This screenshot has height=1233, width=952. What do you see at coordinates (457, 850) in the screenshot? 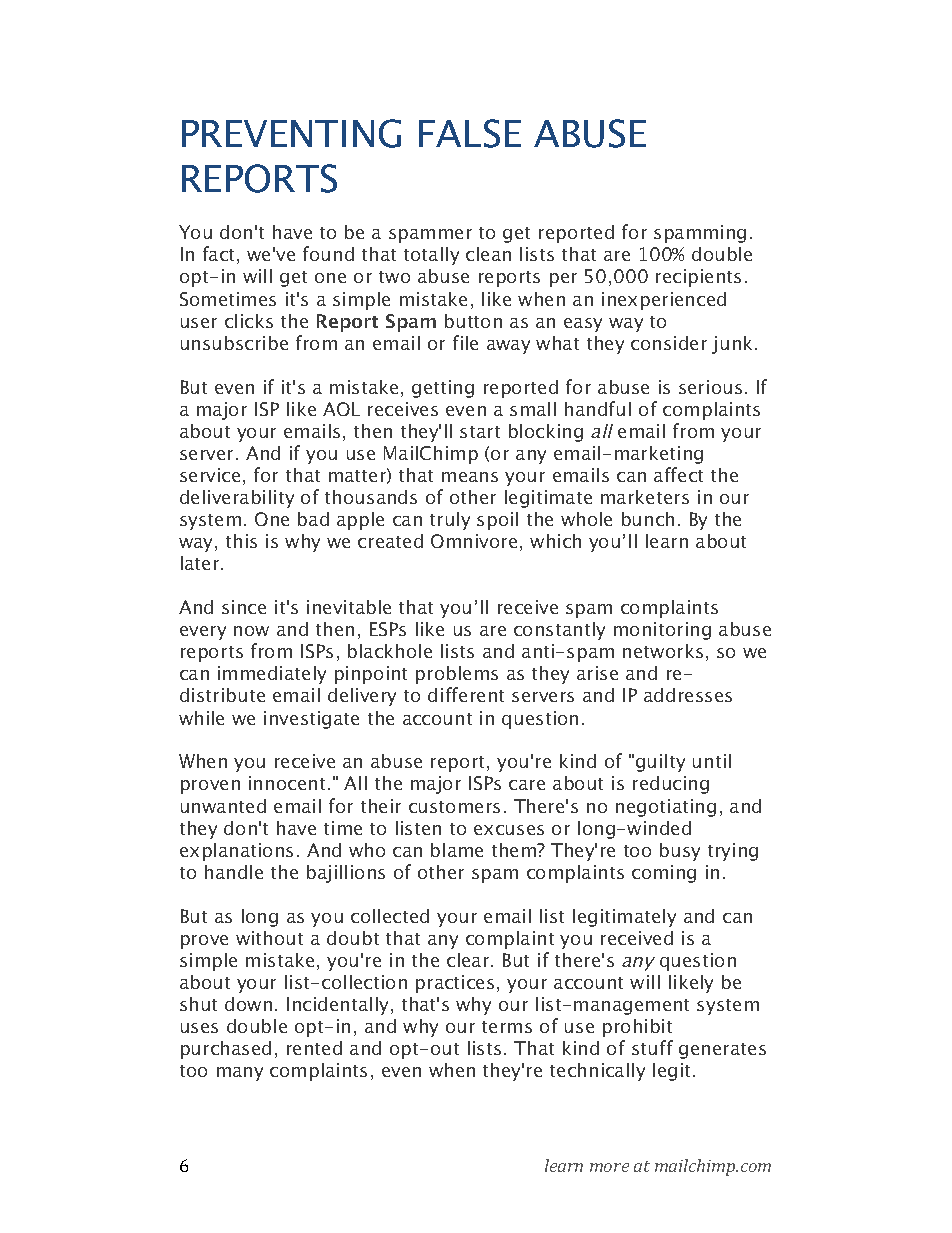
I see `blame` at bounding box center [457, 850].
